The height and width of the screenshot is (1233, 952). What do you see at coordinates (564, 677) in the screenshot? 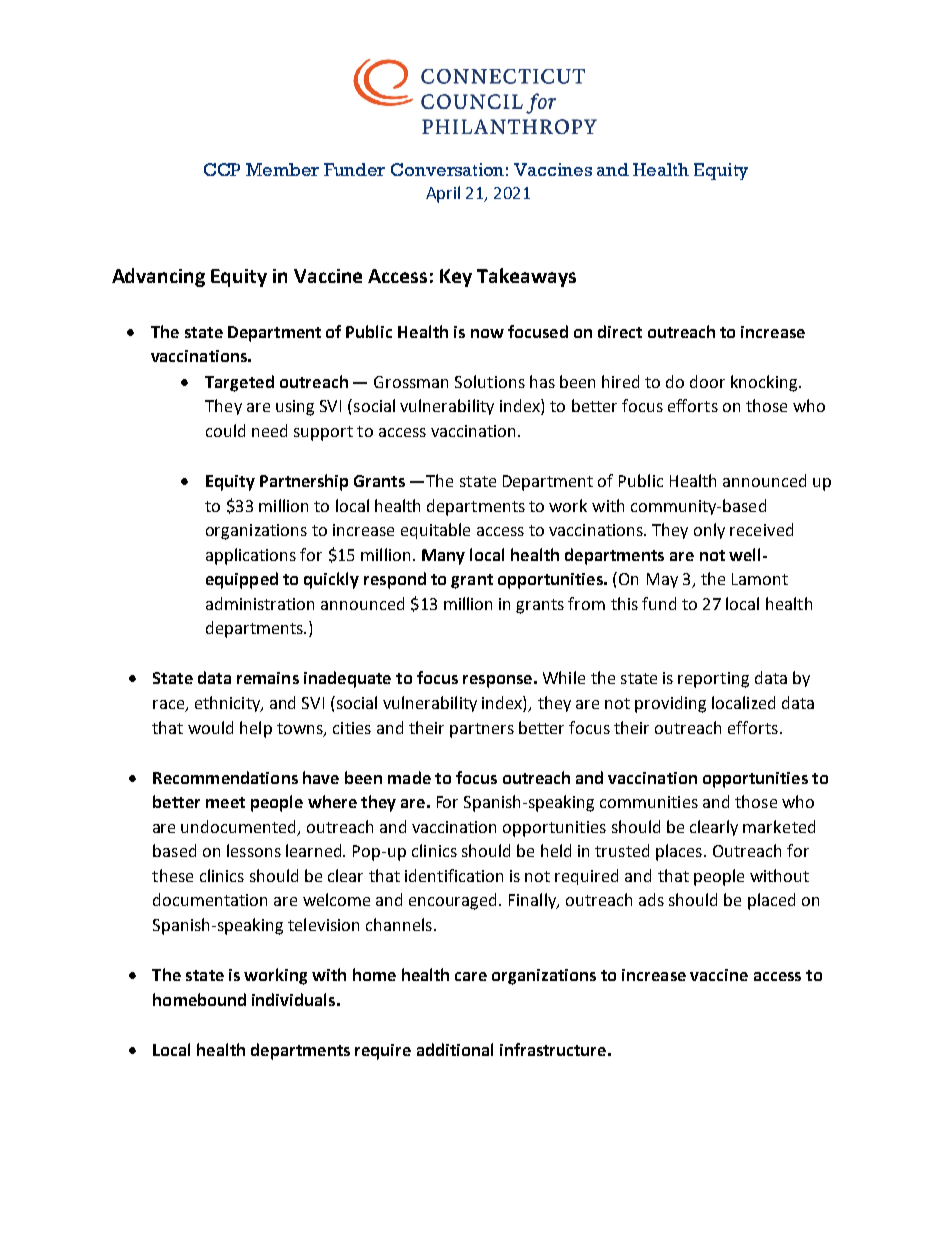
I see `While` at bounding box center [564, 677].
